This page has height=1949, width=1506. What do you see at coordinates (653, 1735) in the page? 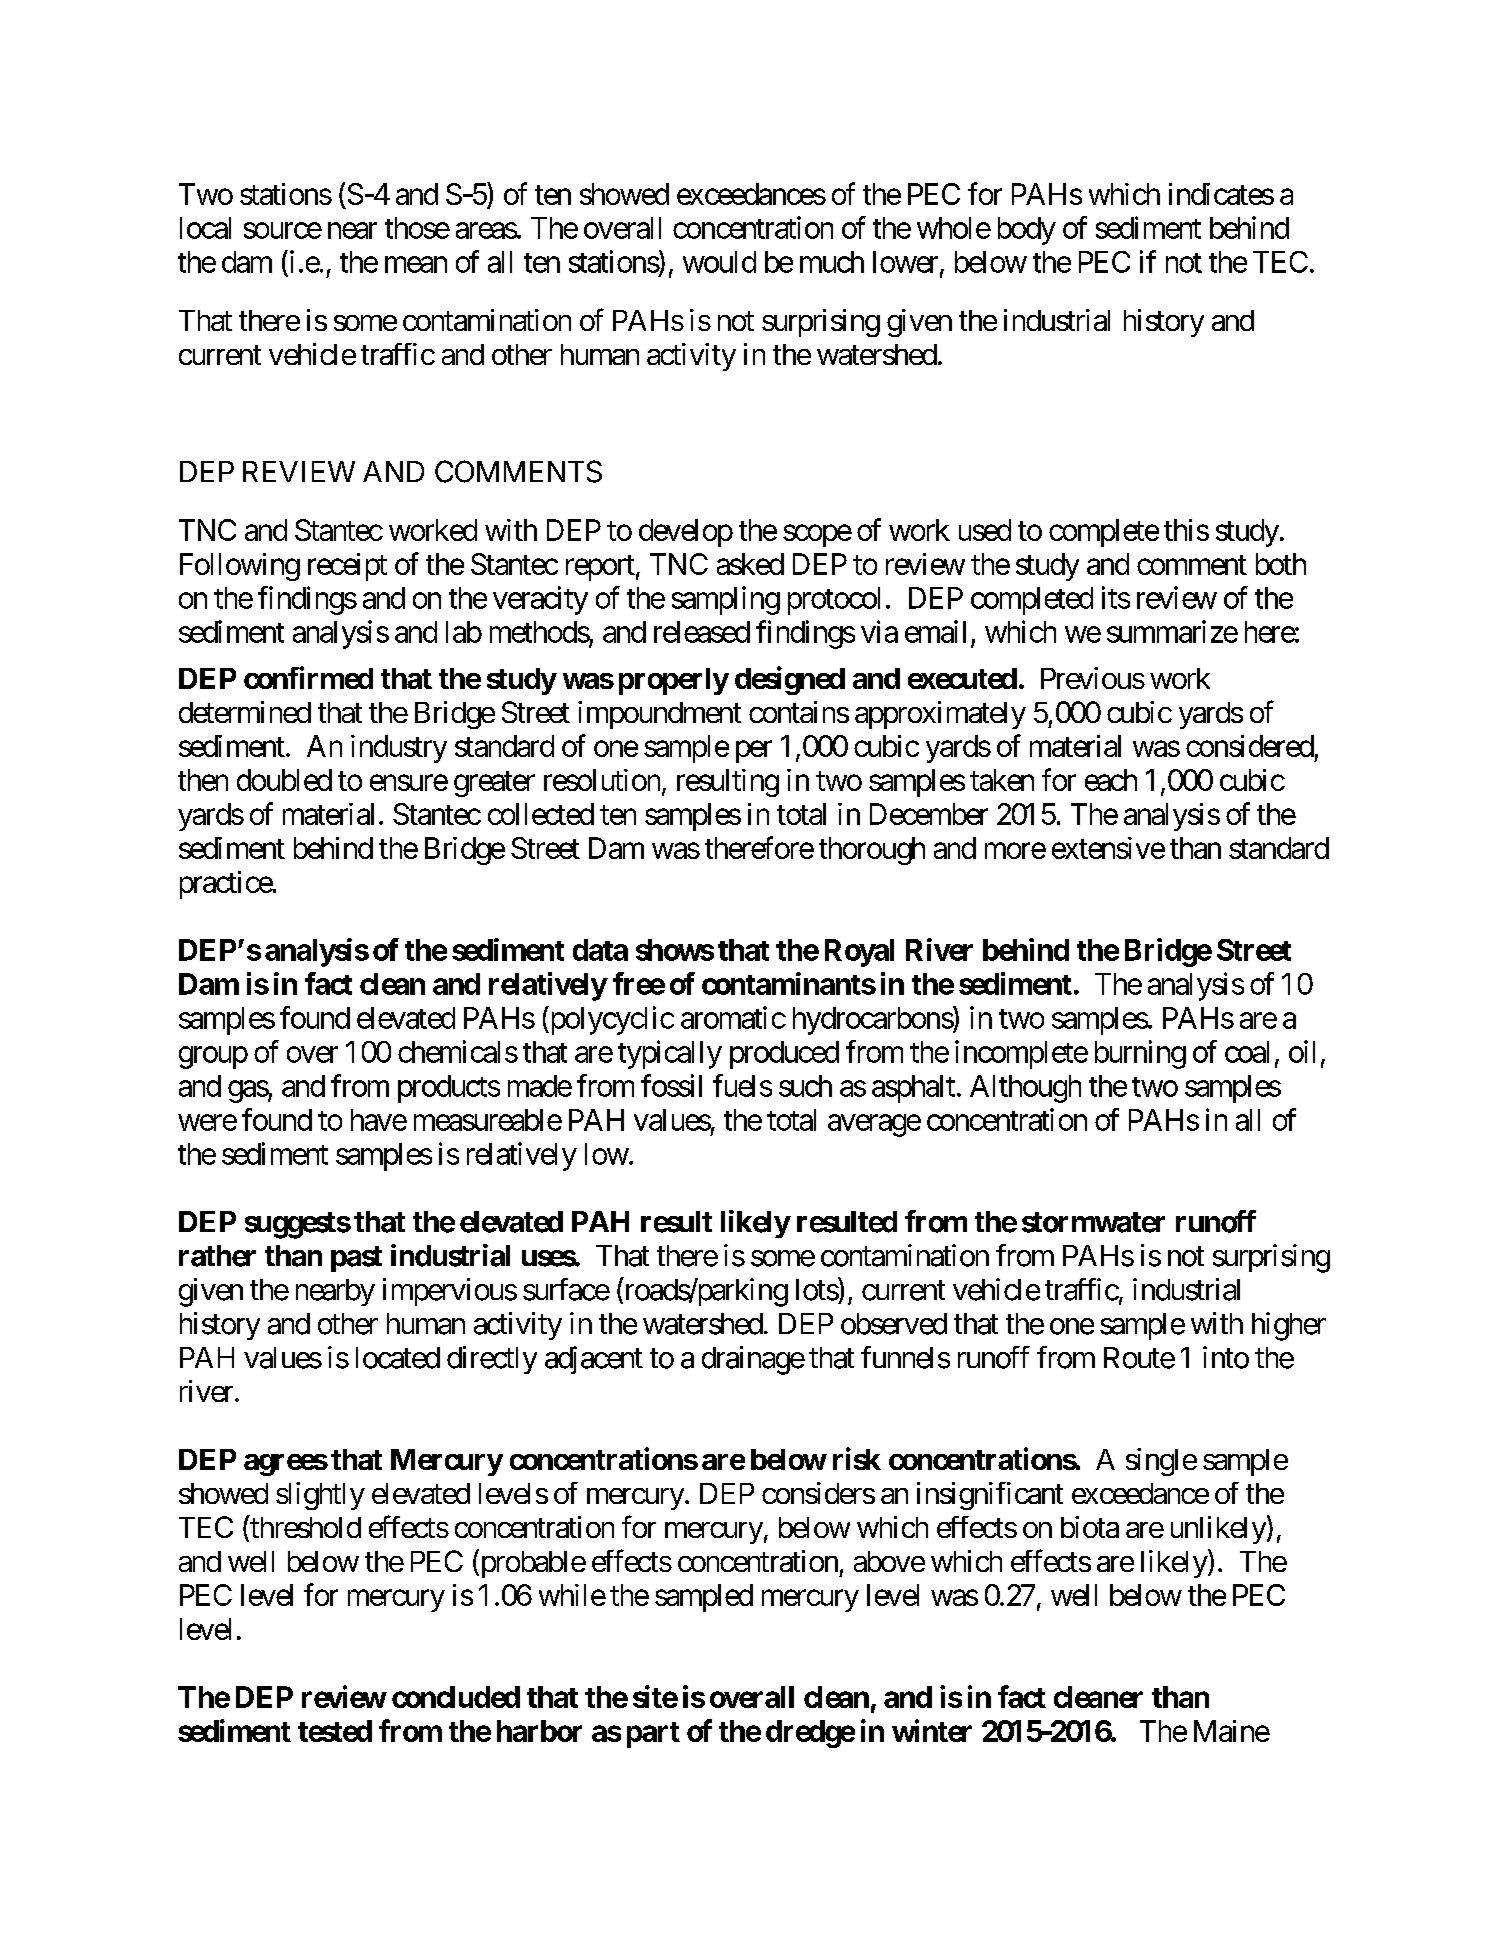
I see `part` at bounding box center [653, 1735].
